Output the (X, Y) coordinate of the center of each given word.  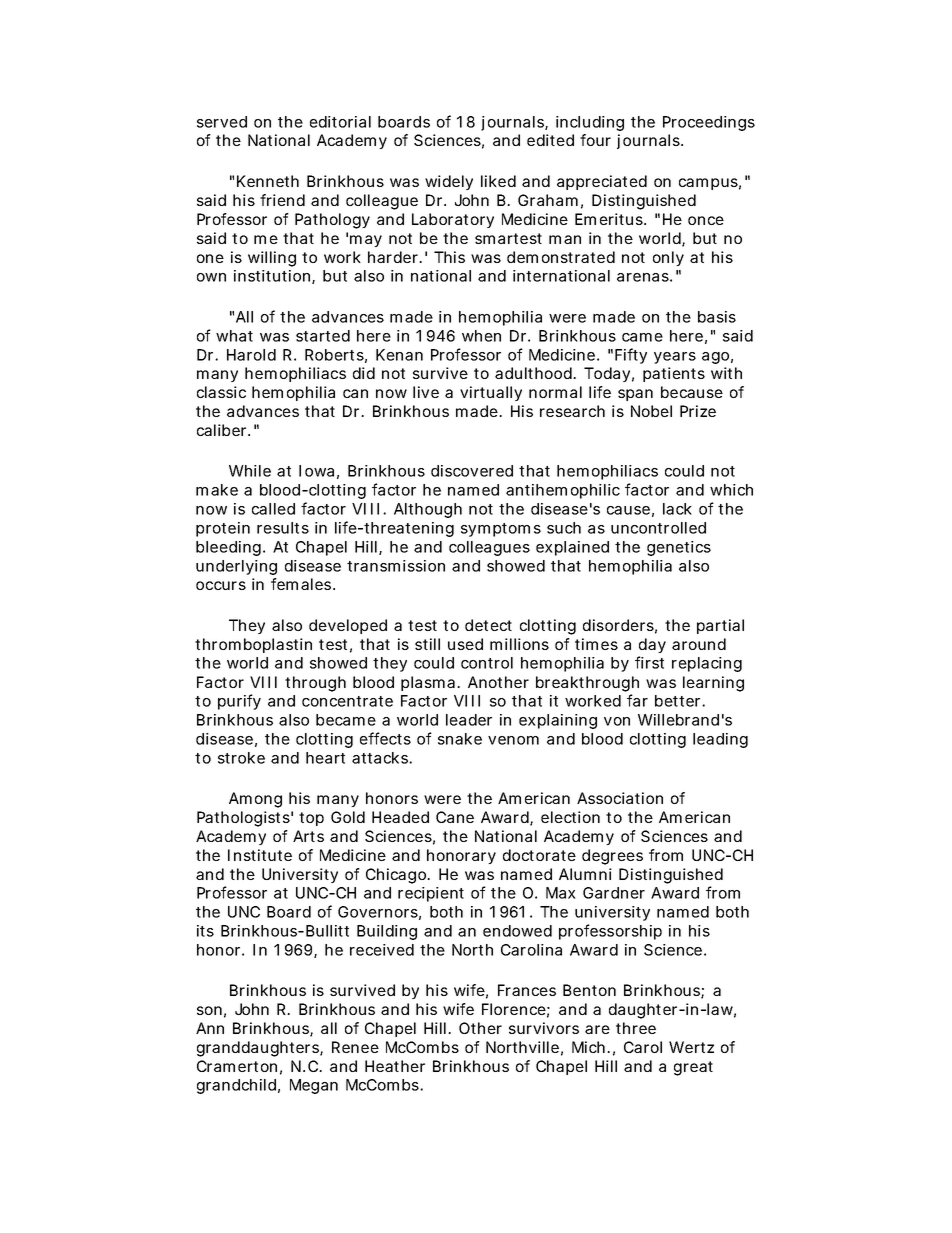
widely (449, 182)
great (693, 1068)
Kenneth (268, 181)
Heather (395, 1066)
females (303, 584)
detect (488, 625)
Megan (314, 1086)
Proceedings (709, 123)
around (699, 644)
